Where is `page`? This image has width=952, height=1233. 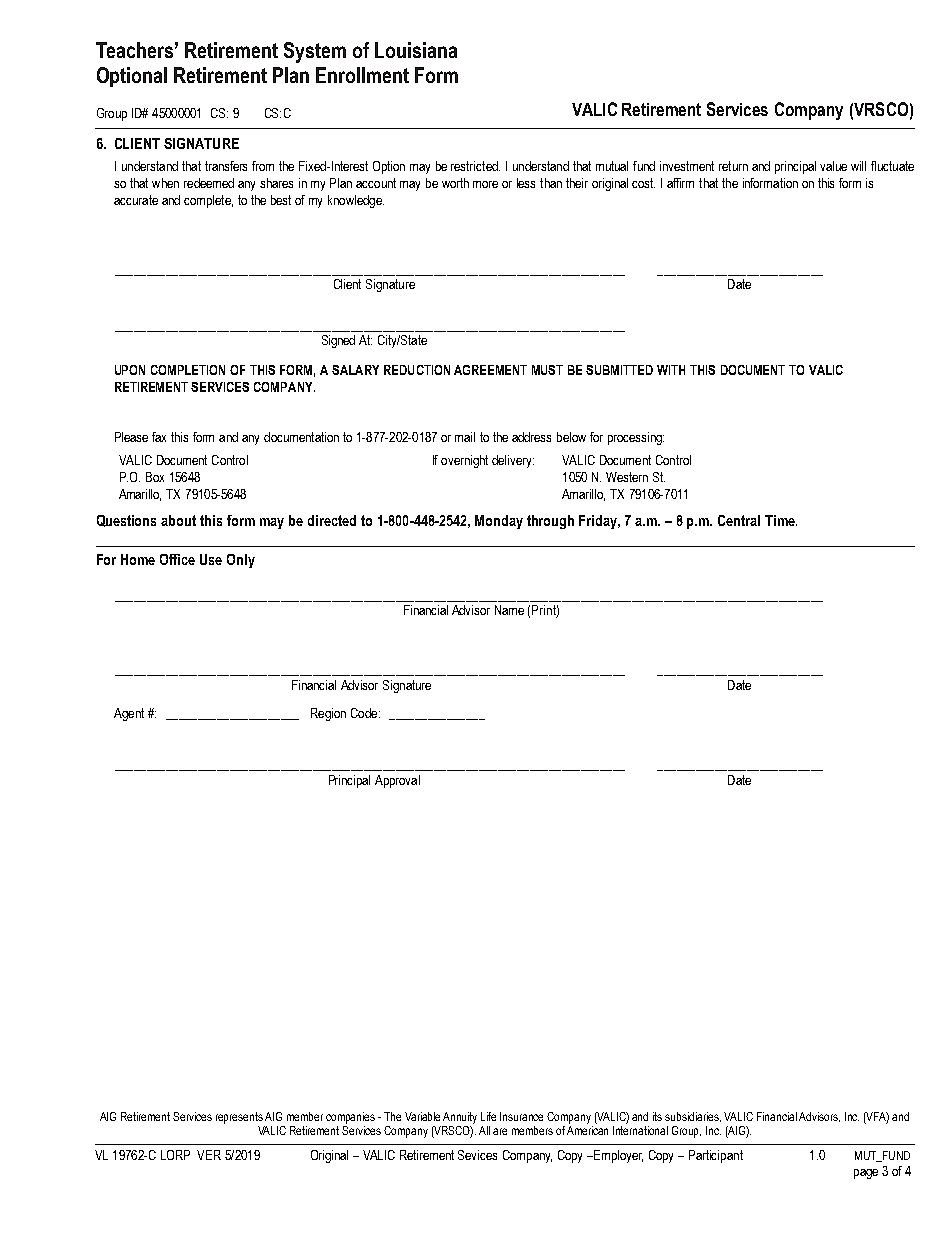
page is located at coordinates (866, 1174).
